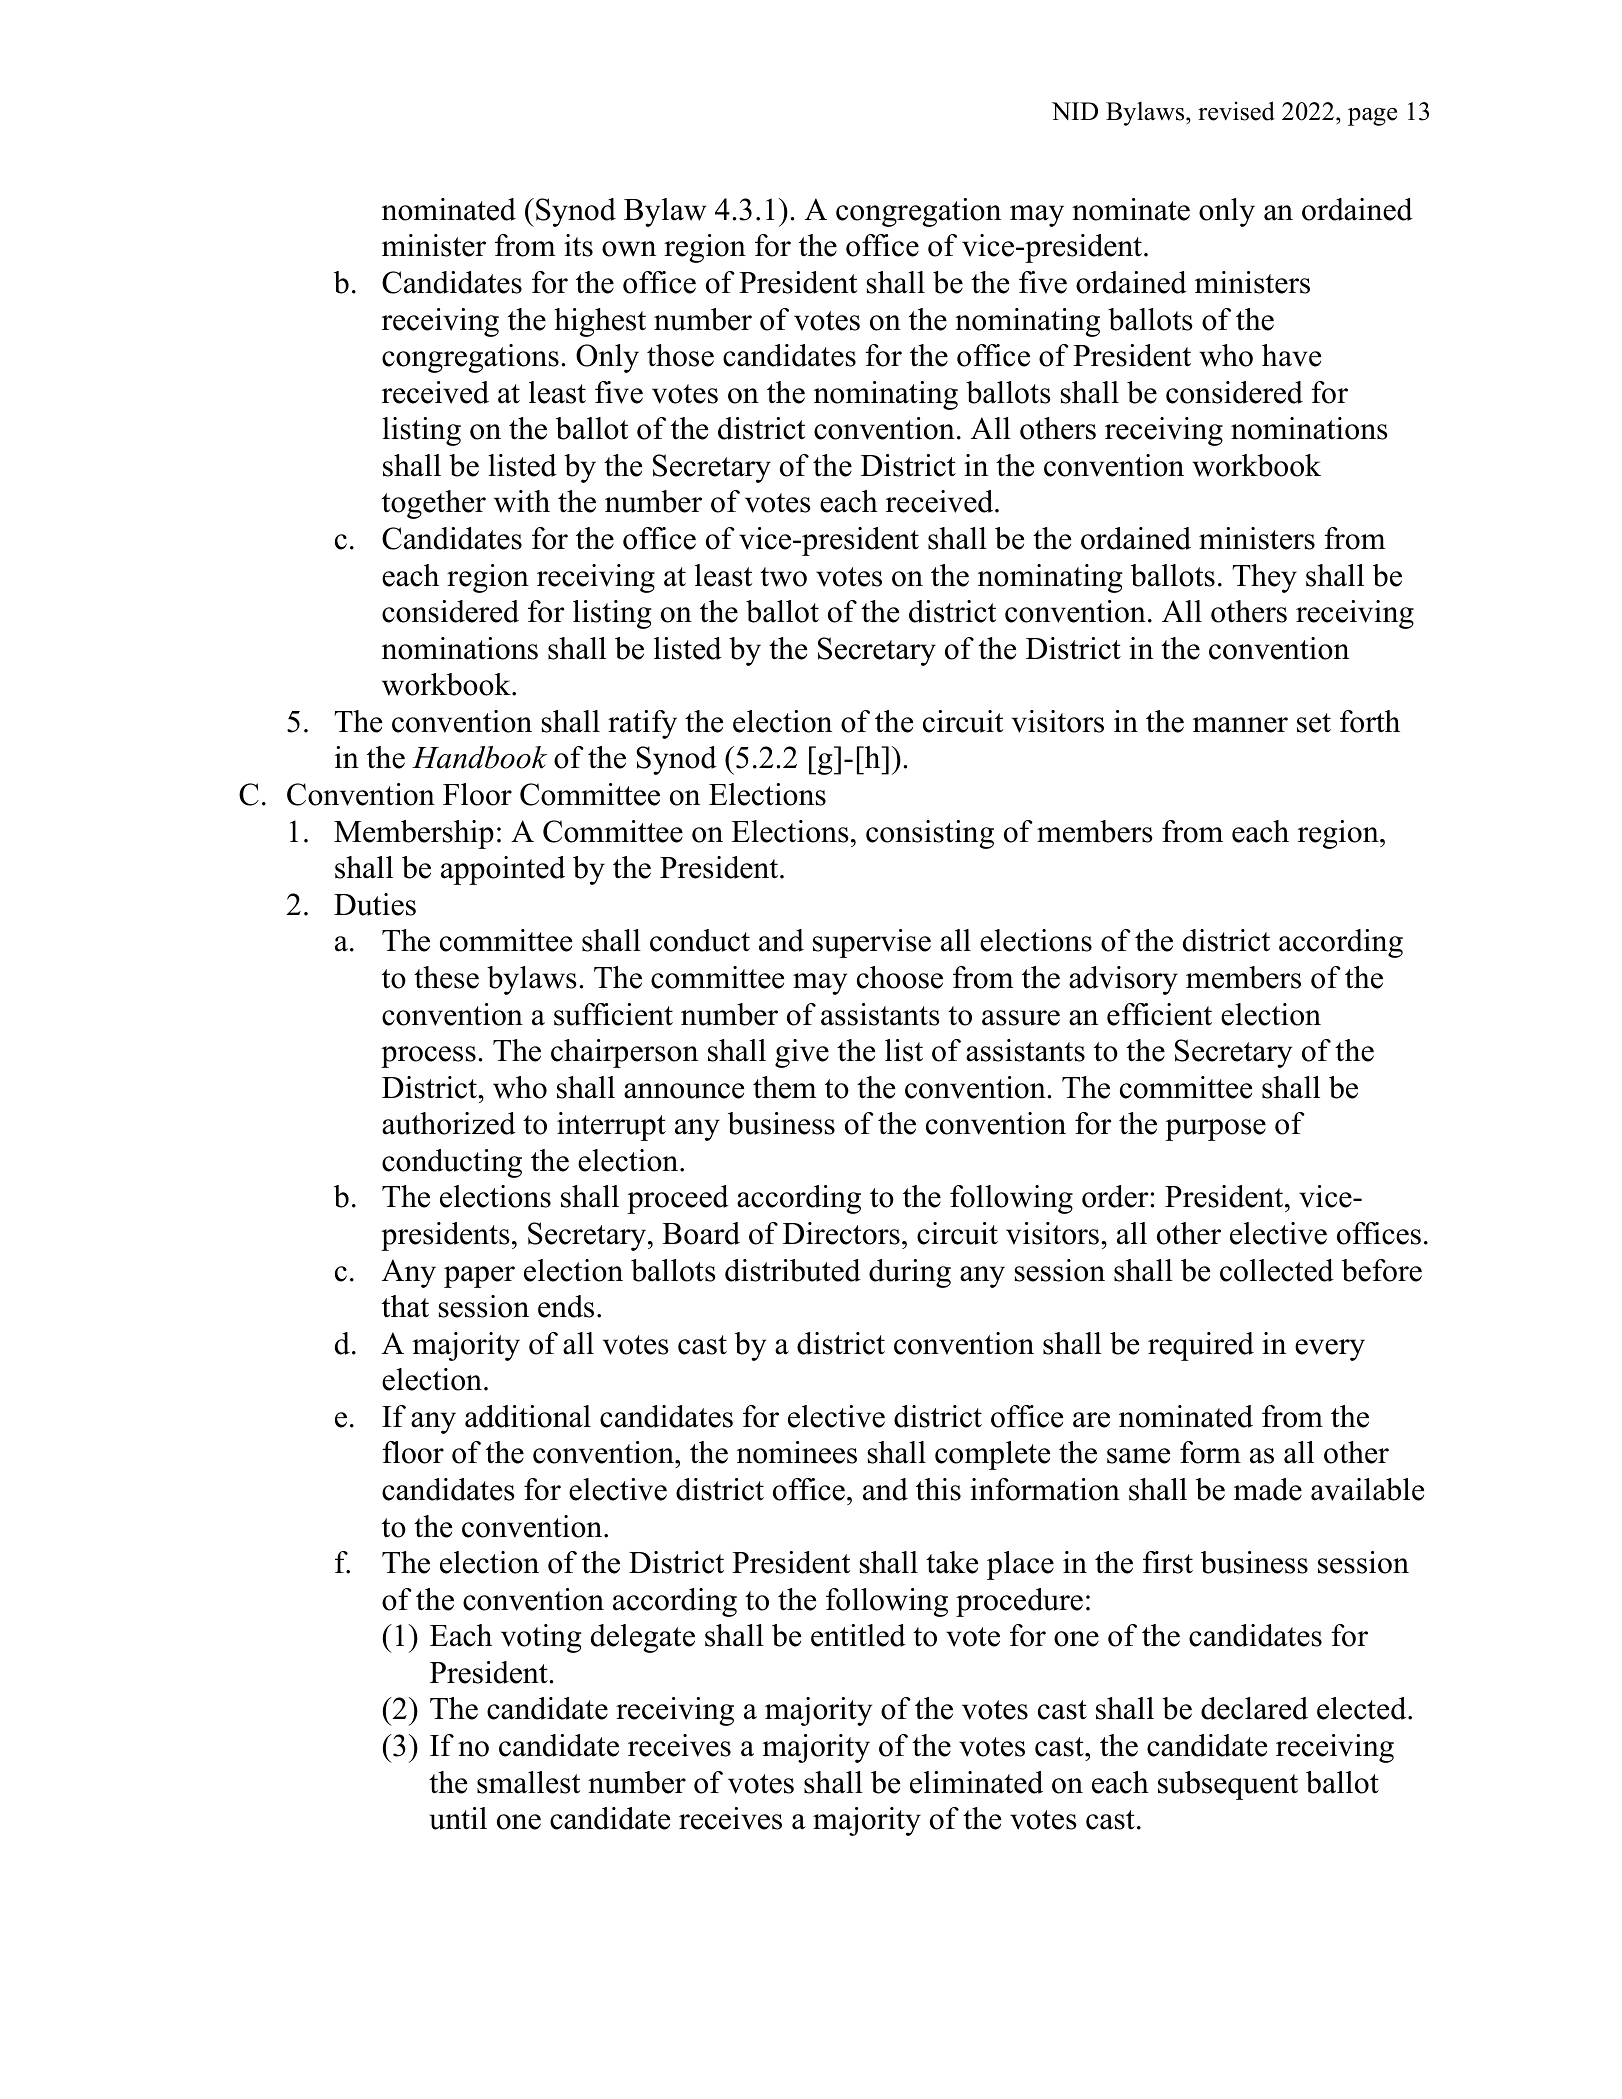 The width and height of the image is (1622, 2099). I want to click on additional, so click(528, 1416).
